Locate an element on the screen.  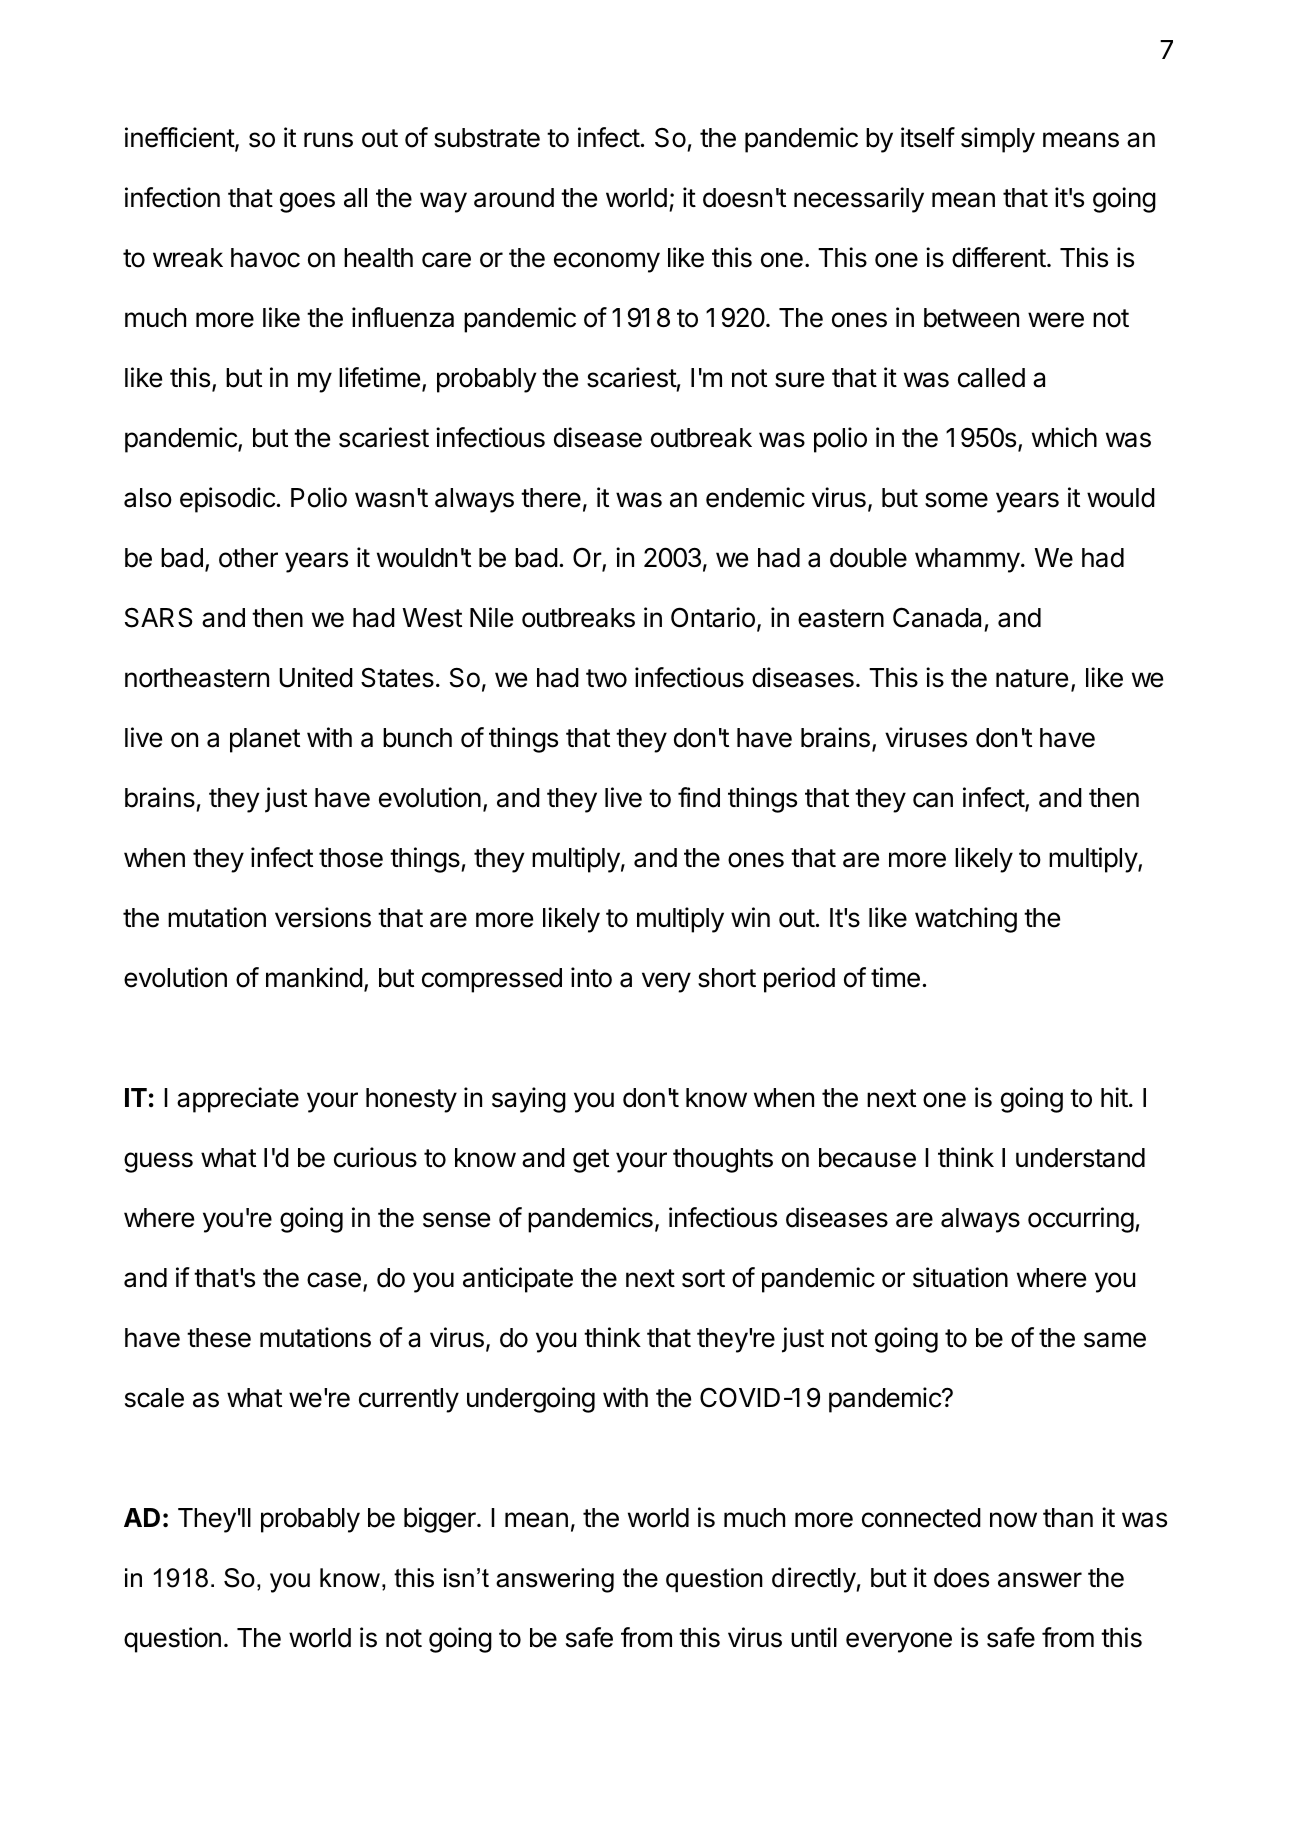
nature is located at coordinates (1032, 678).
